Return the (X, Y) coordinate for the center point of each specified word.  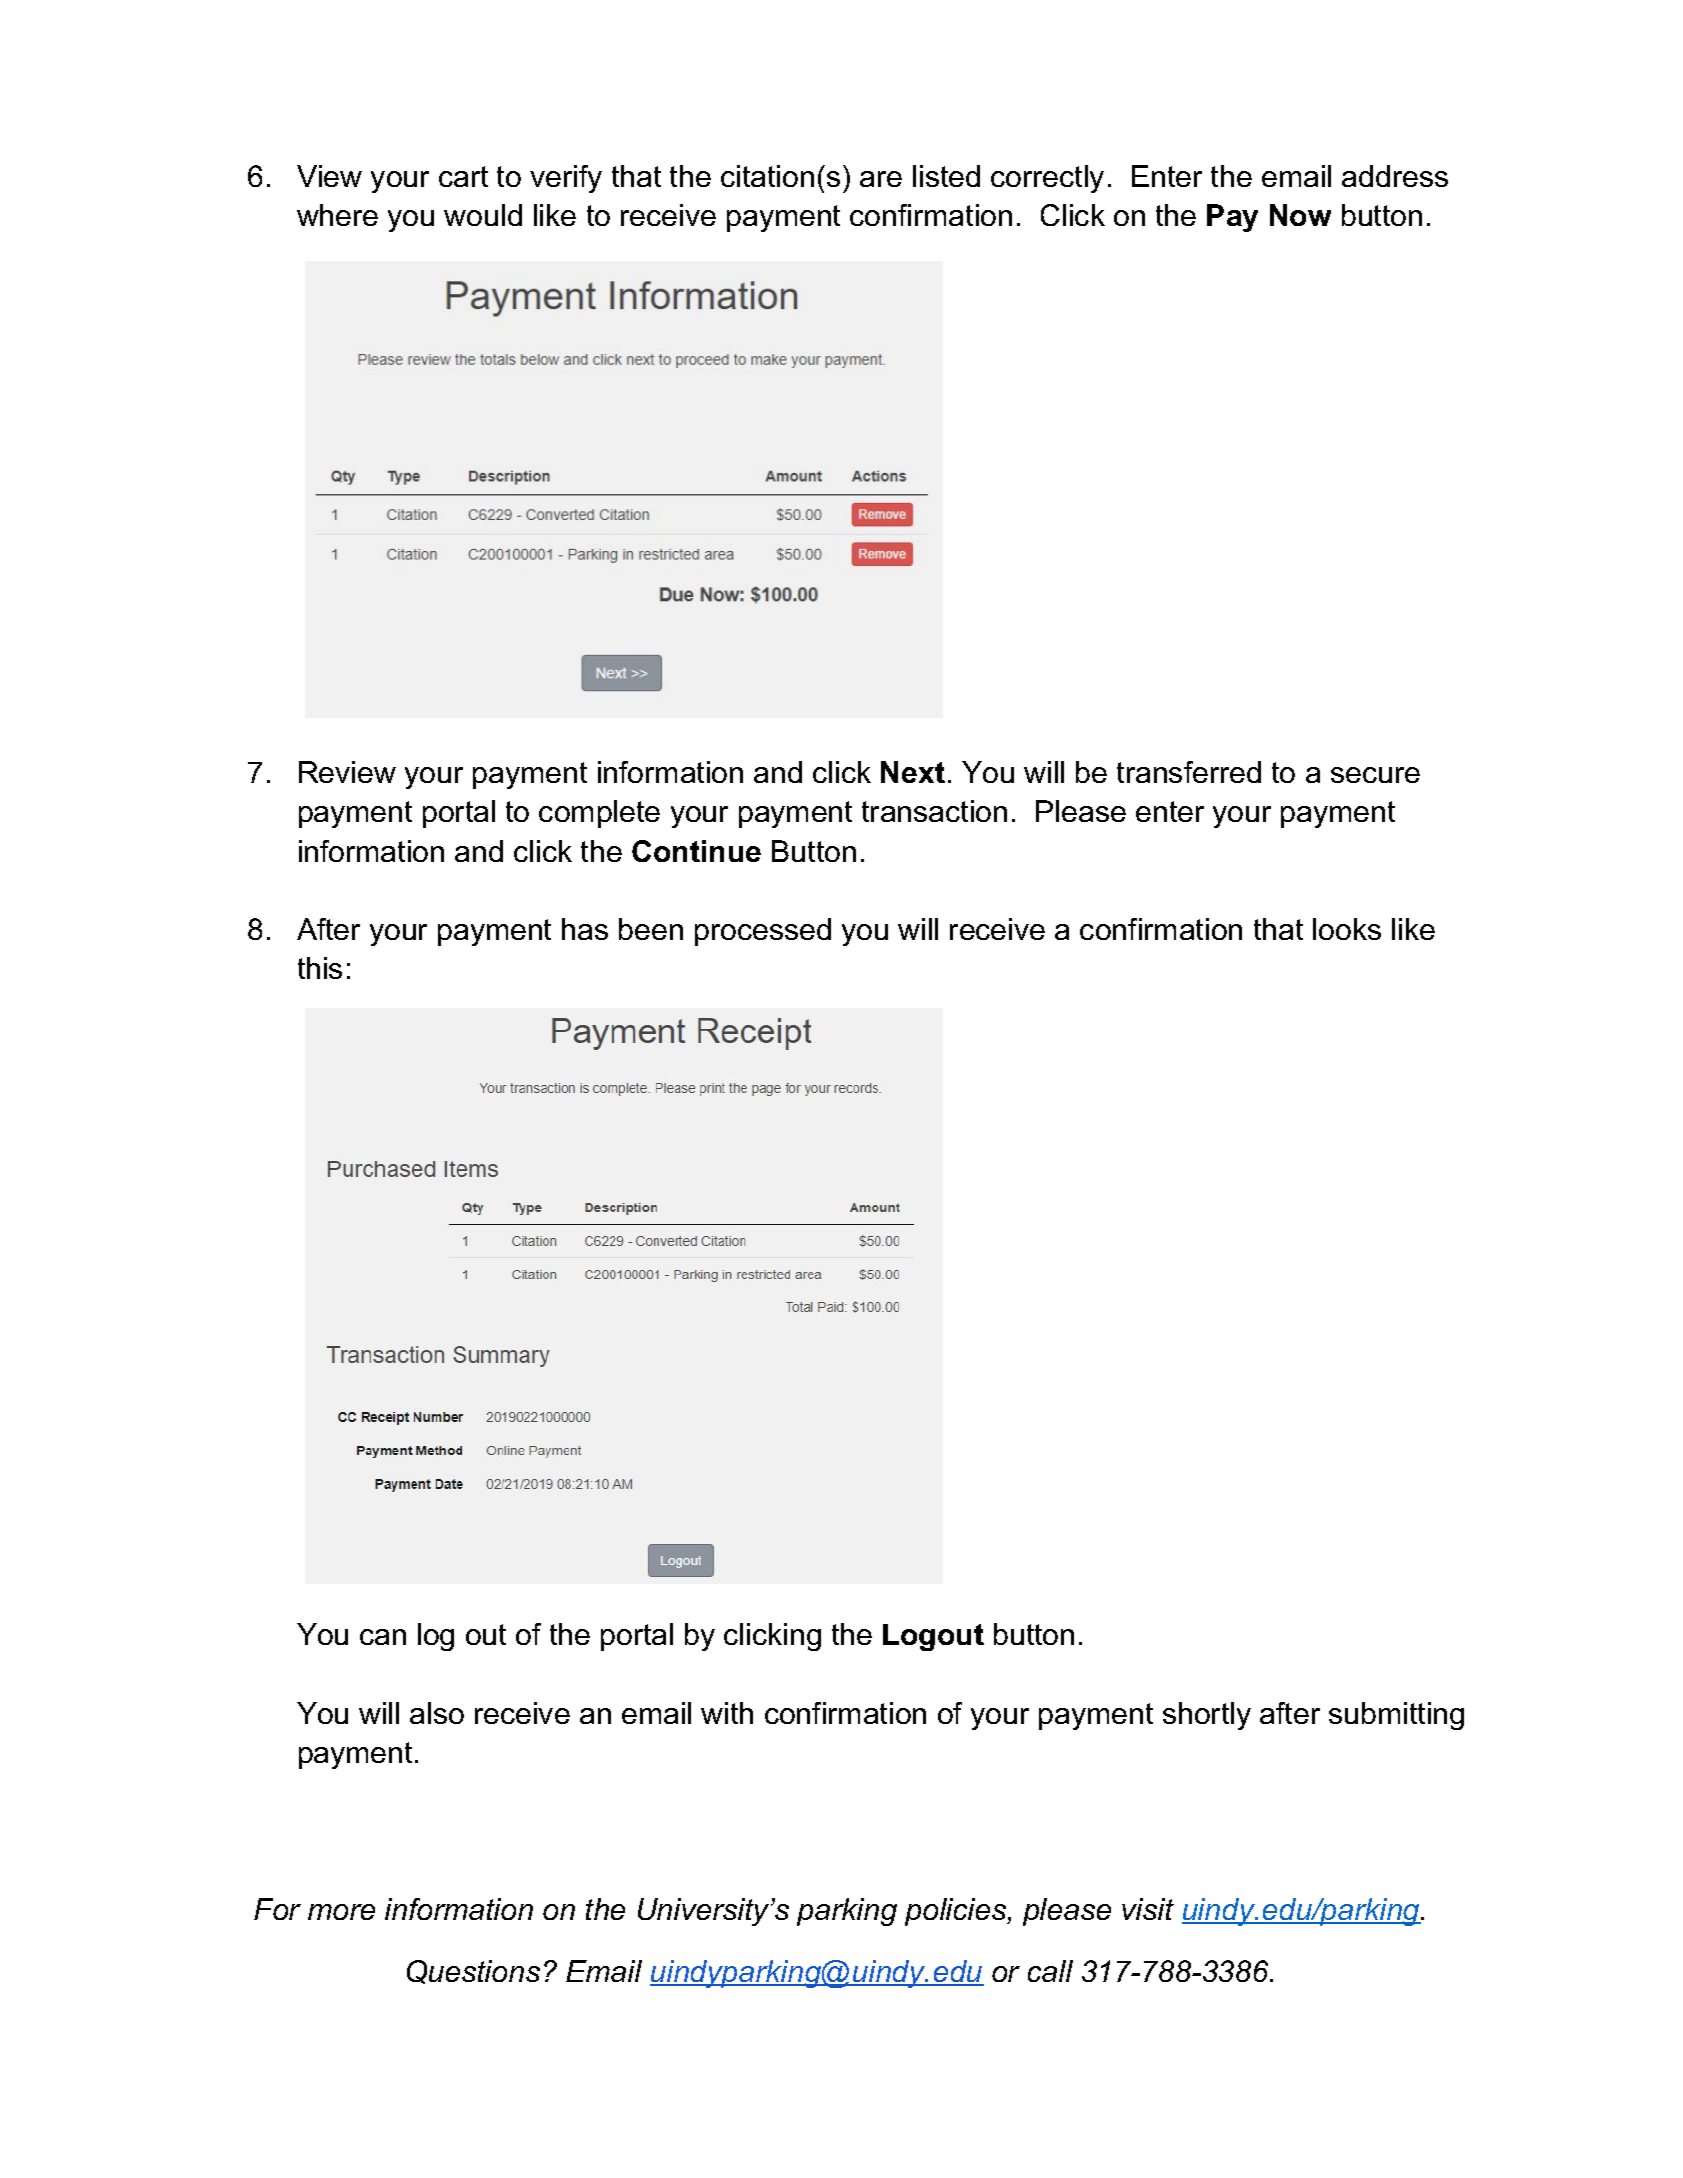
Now (1300, 215)
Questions (473, 1972)
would (483, 215)
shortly (1207, 1716)
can (383, 1637)
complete (599, 814)
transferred (1189, 772)
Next (913, 772)
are (881, 179)
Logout (933, 1637)
